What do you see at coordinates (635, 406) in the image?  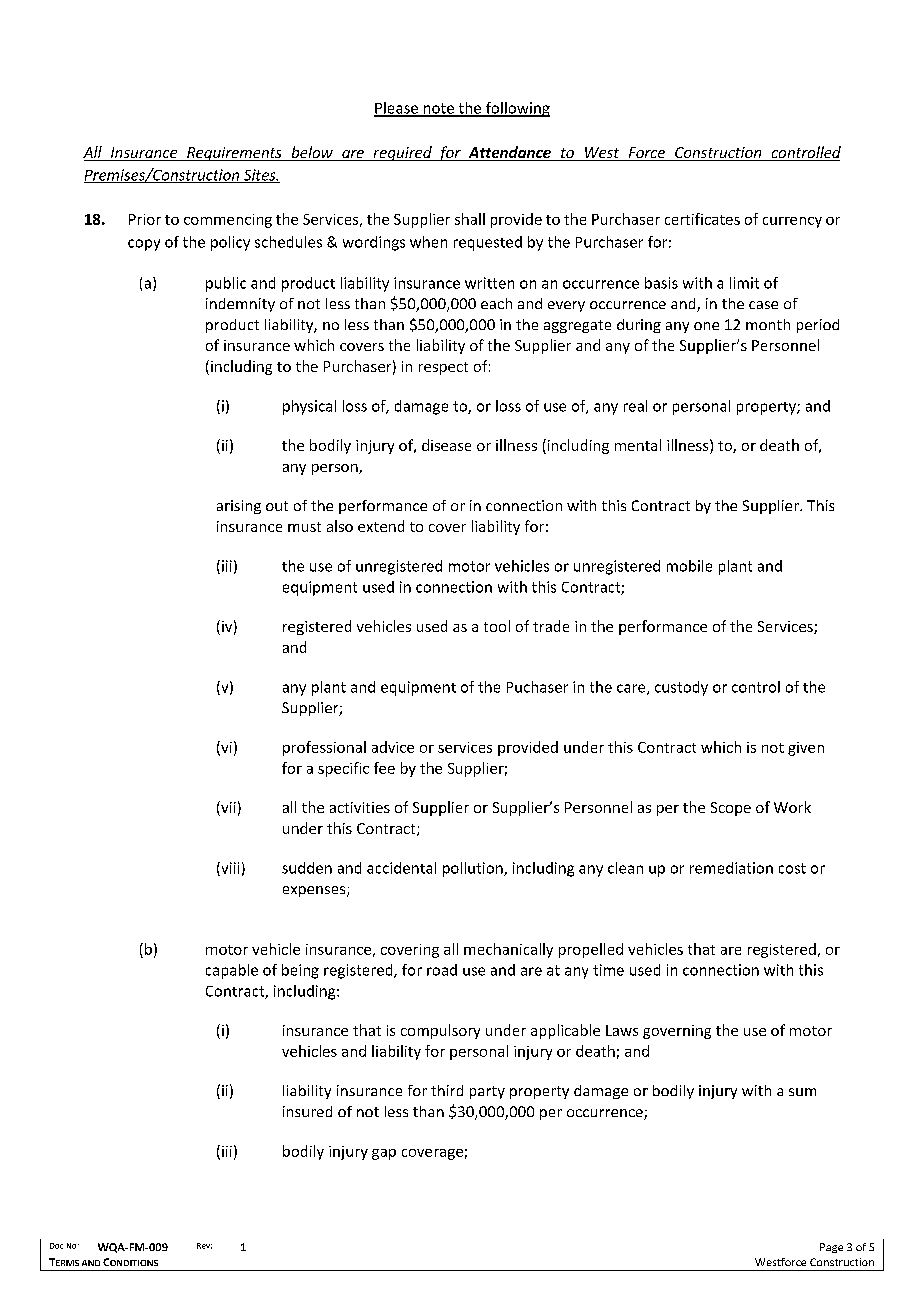 I see `real` at bounding box center [635, 406].
